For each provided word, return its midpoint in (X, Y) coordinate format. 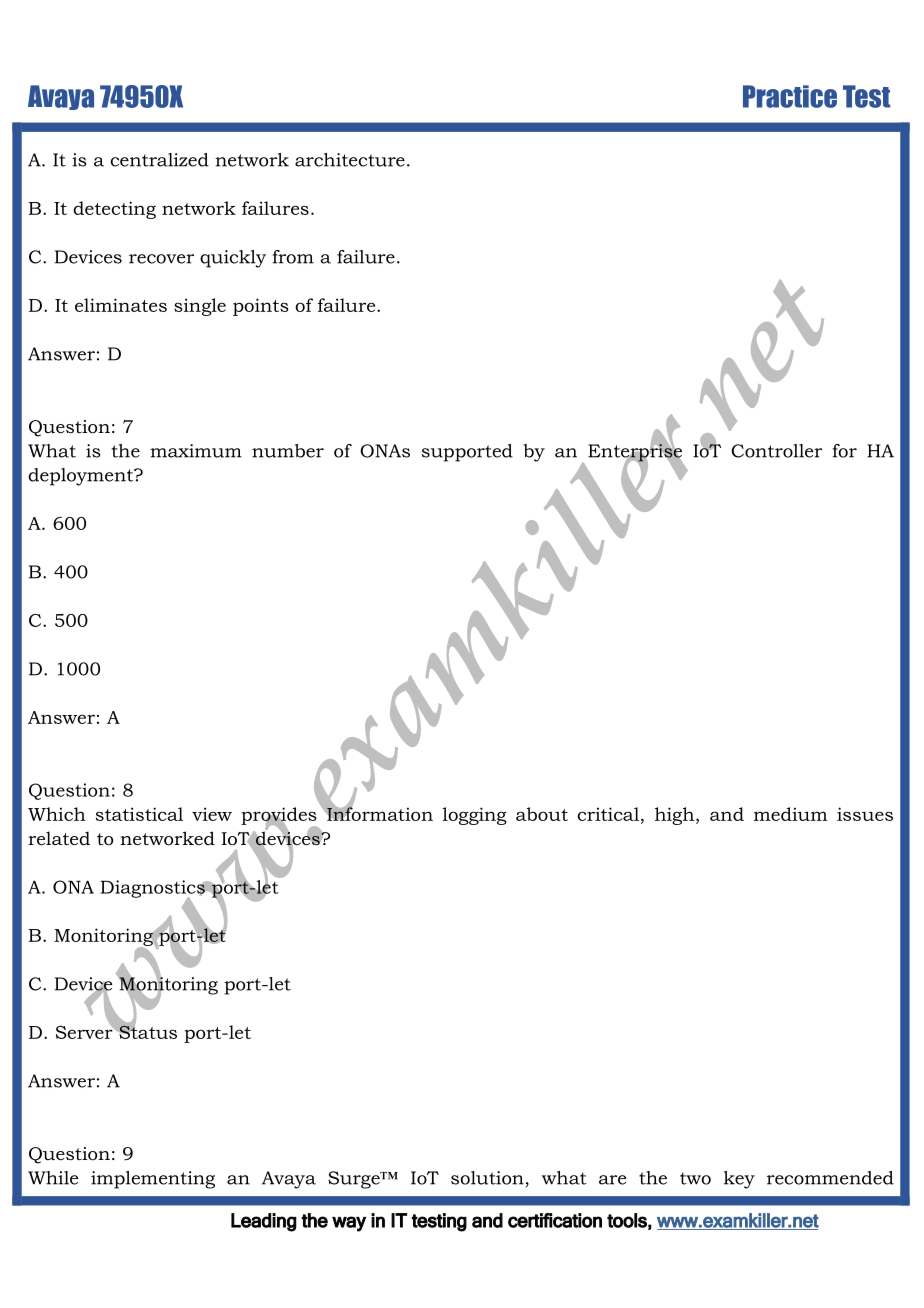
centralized (159, 160)
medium (791, 814)
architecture (350, 160)
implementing (153, 1180)
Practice (790, 96)
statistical (139, 814)
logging (475, 816)
